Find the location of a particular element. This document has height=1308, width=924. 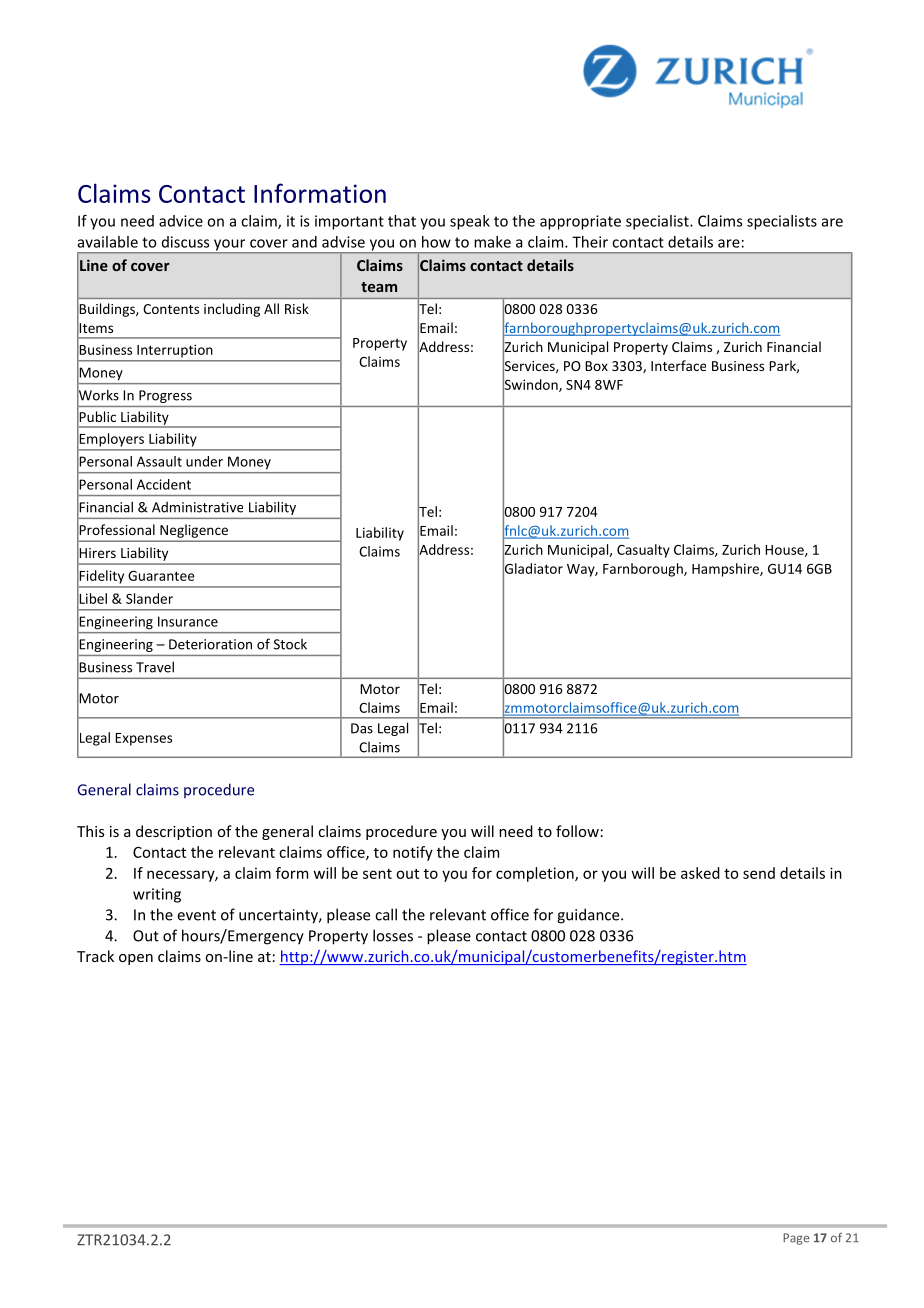

open is located at coordinates (136, 959).
